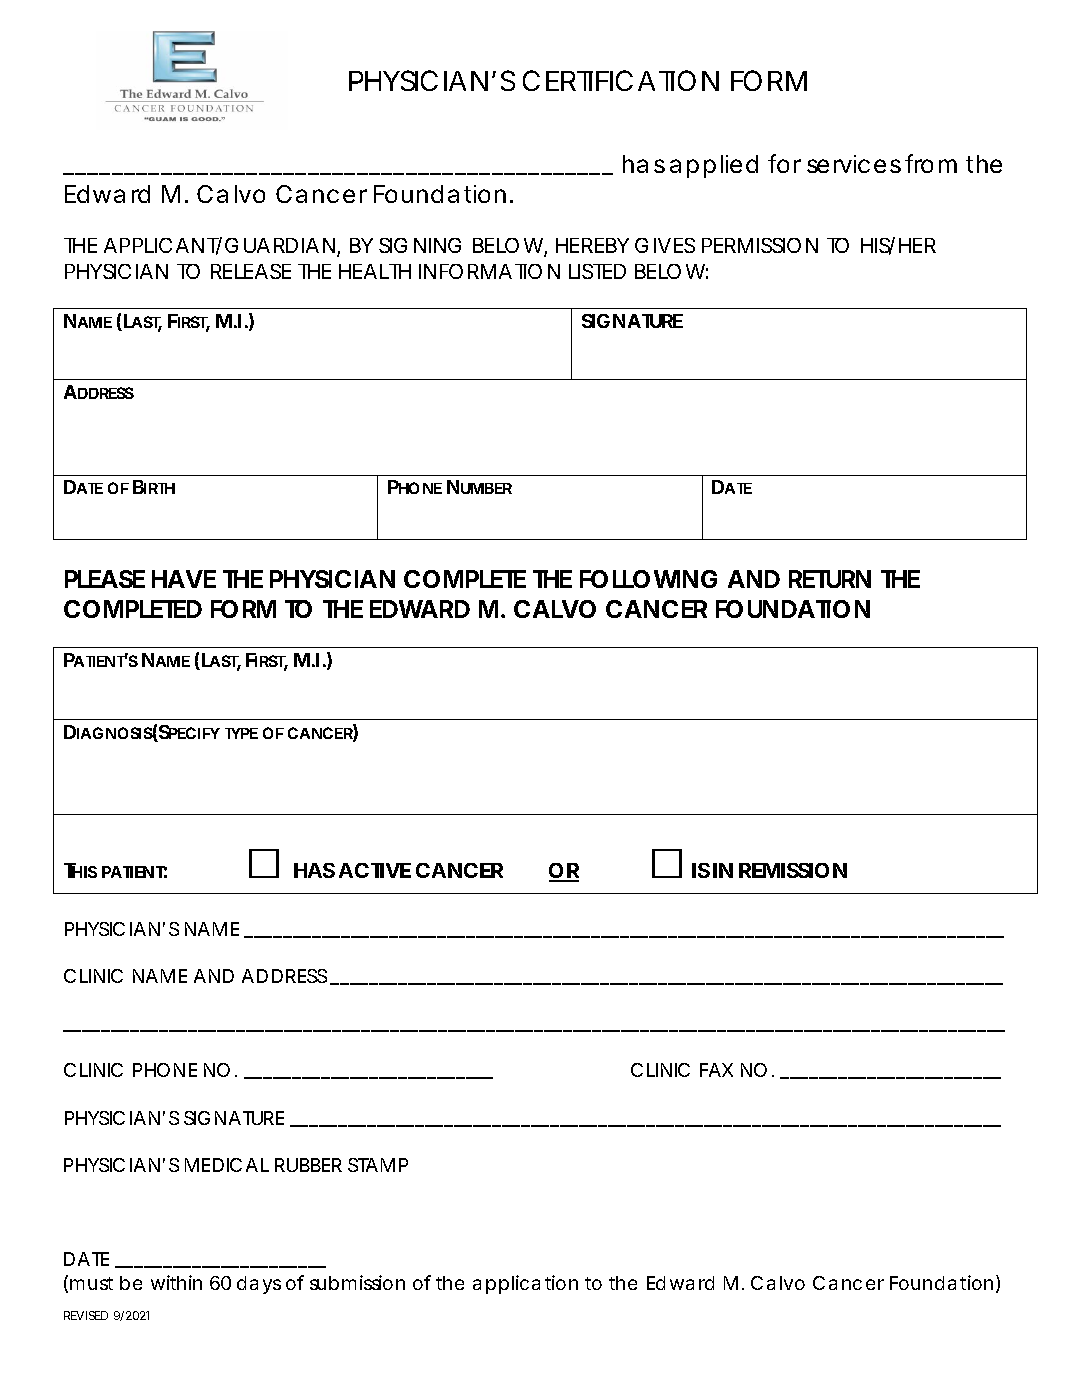  What do you see at coordinates (241, 733) in the document?
I see `TYPE` at bounding box center [241, 733].
